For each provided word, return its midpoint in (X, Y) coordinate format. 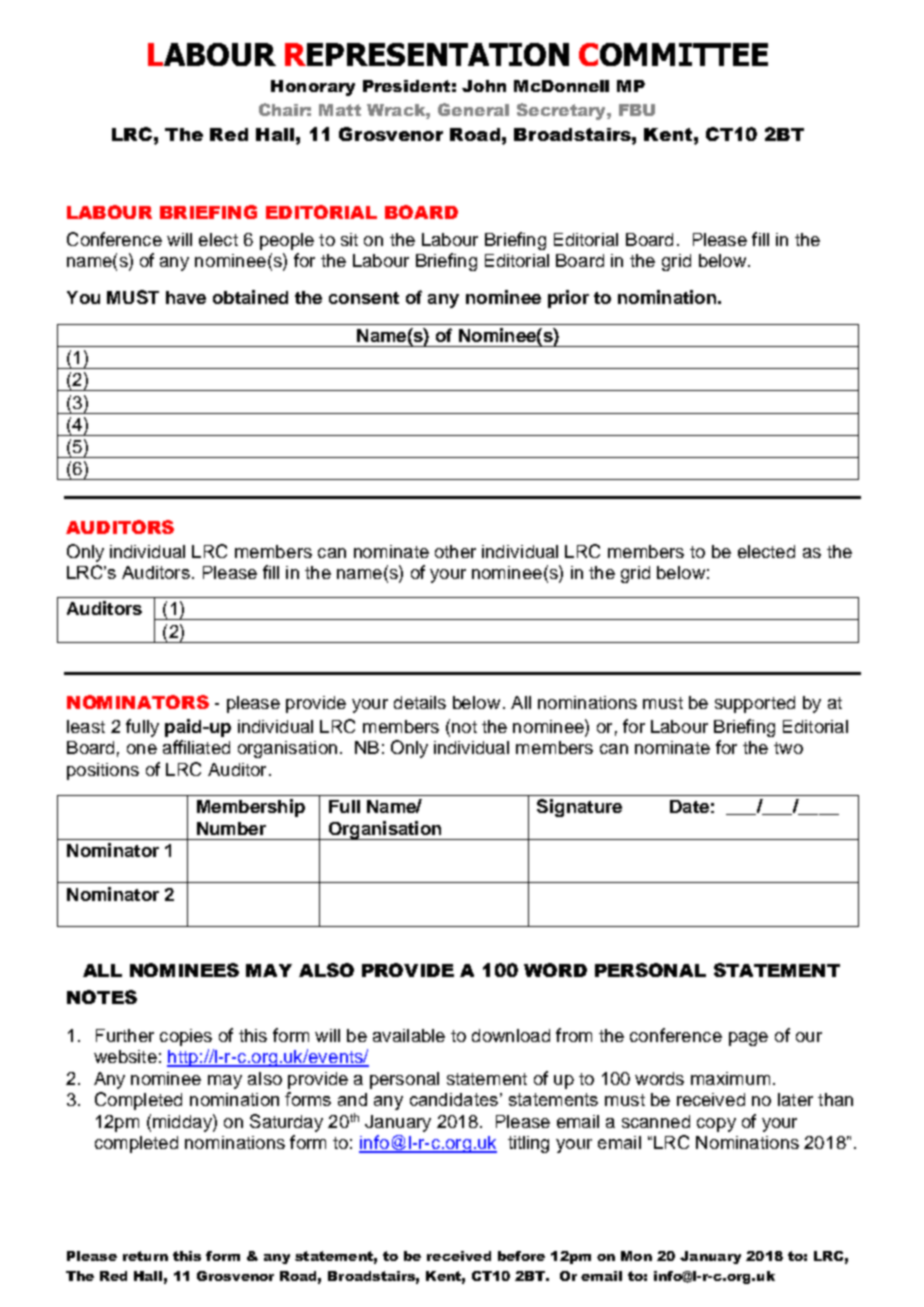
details (420, 702)
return (145, 1256)
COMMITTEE (673, 54)
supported (755, 704)
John (484, 86)
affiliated (196, 747)
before (521, 1256)
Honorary (313, 88)
